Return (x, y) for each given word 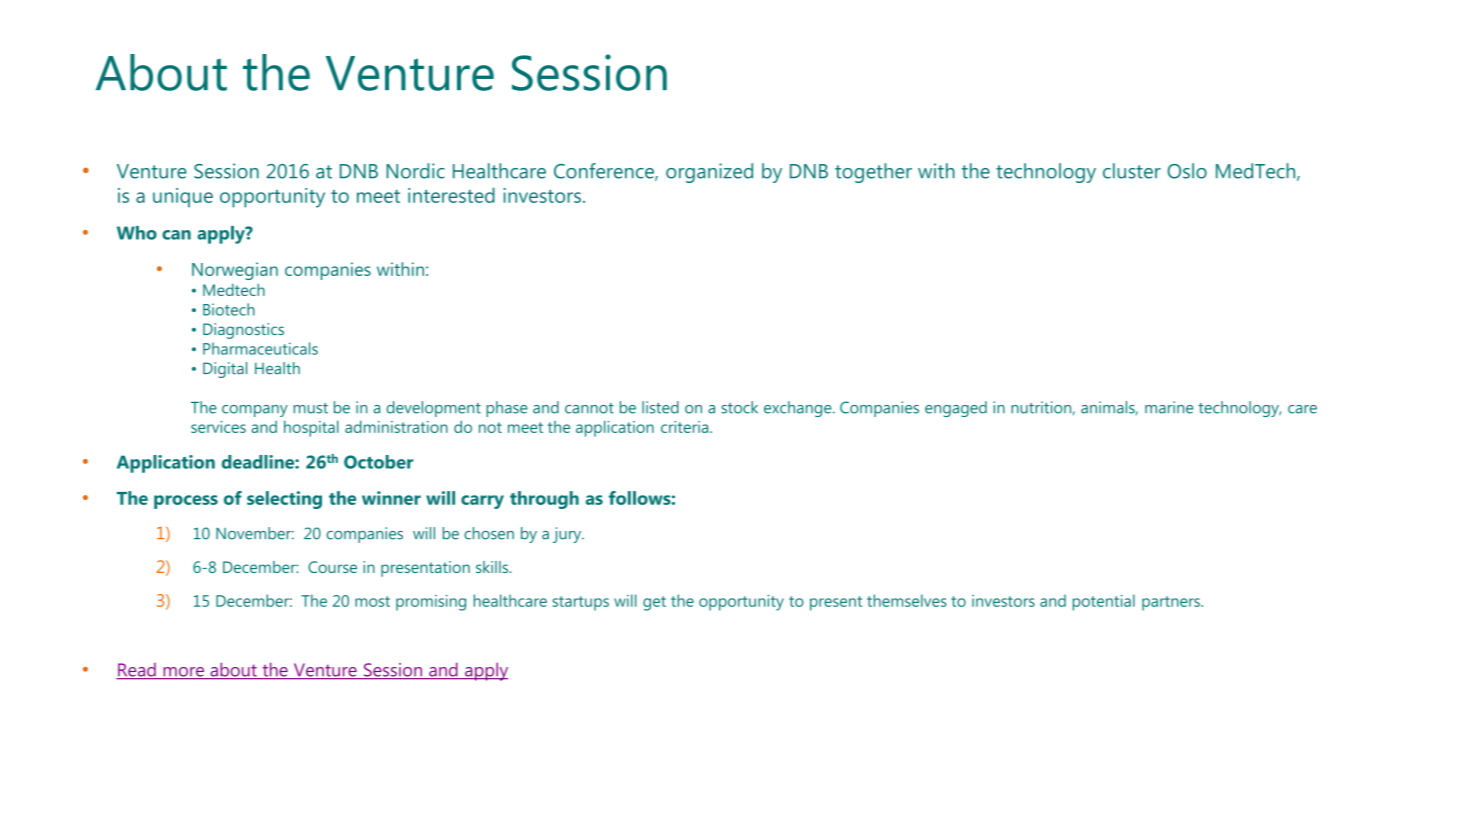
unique (183, 198)
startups (580, 603)
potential (1104, 602)
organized (709, 173)
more (183, 673)
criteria (686, 427)
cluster (1132, 171)
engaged (956, 409)
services (218, 427)
